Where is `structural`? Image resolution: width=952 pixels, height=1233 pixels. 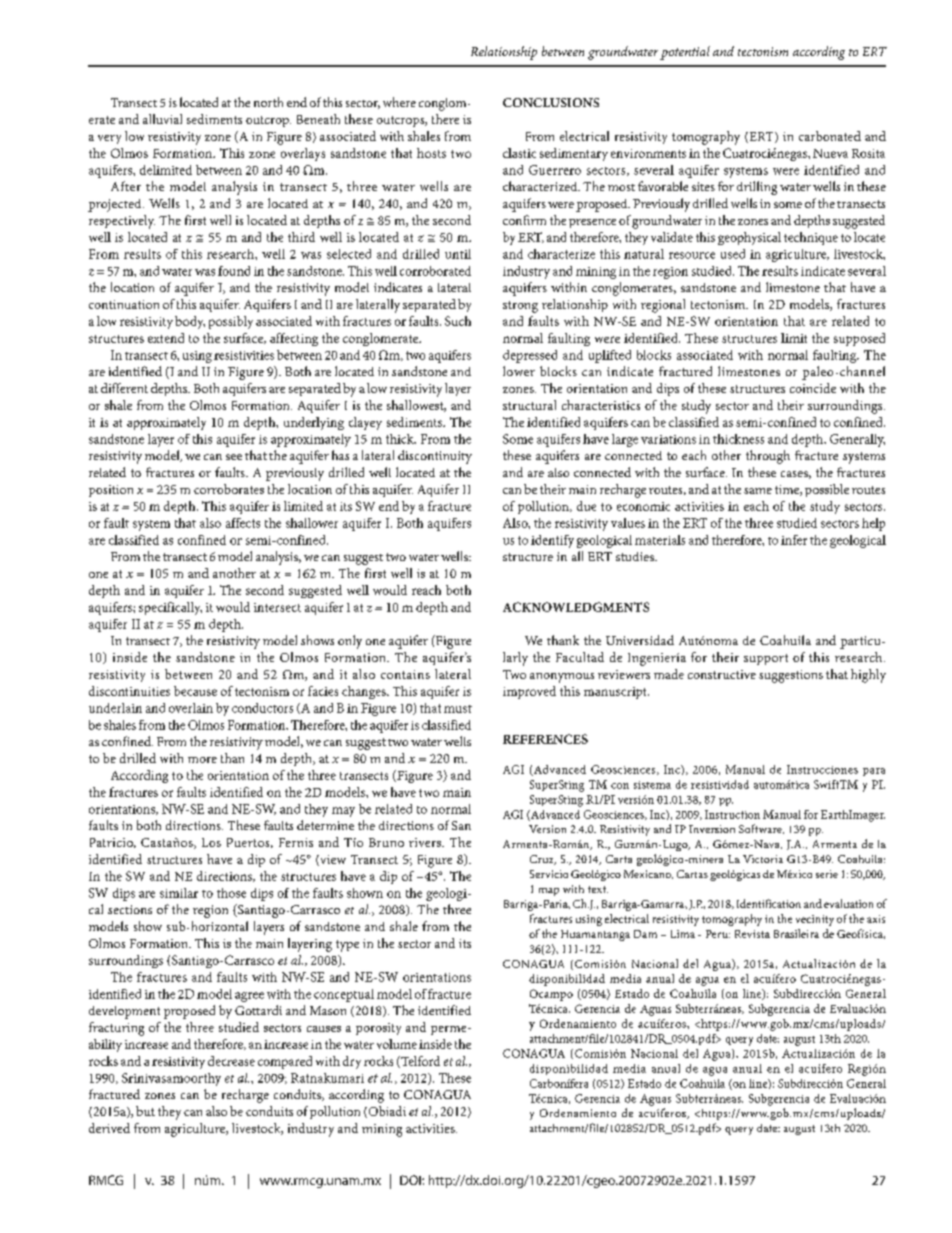
structural is located at coordinates (529, 405).
